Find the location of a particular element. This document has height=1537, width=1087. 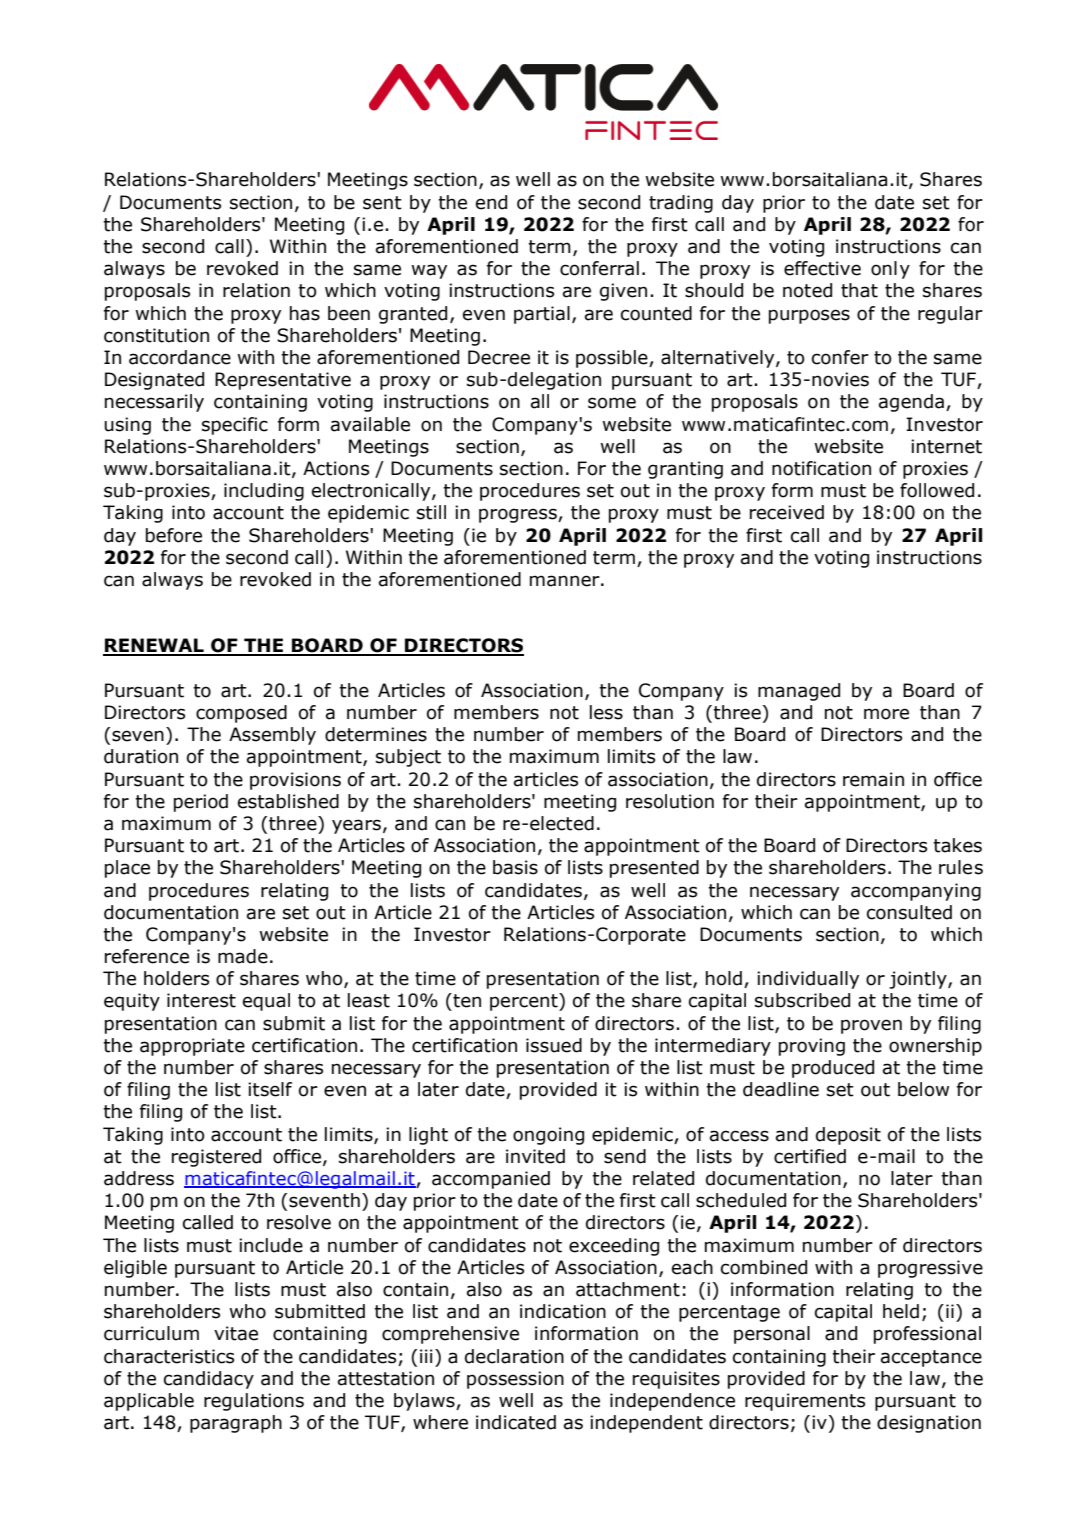

interest is located at coordinates (201, 1000).
